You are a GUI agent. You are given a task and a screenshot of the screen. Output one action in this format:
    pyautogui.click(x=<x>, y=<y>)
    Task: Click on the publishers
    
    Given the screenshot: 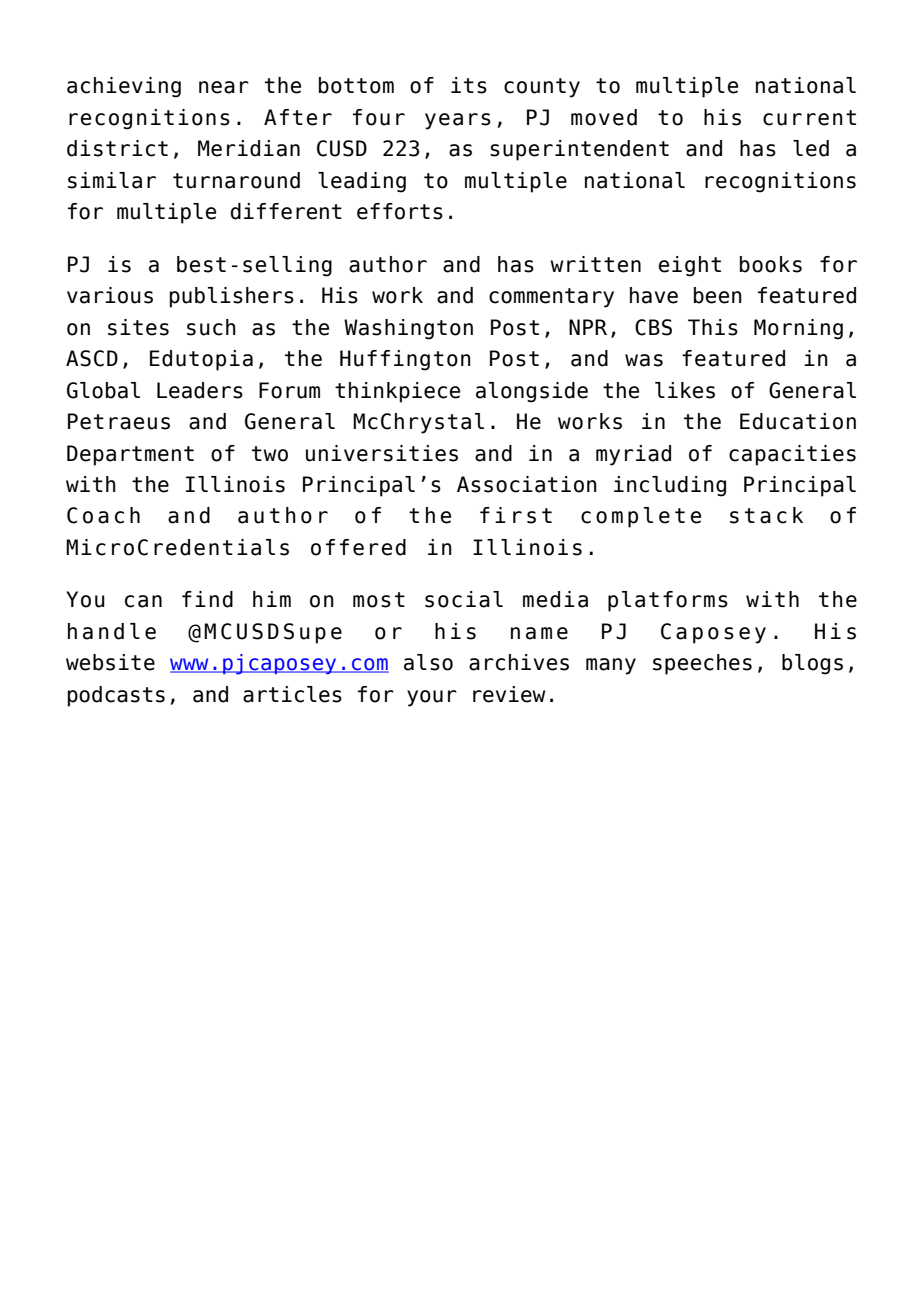 What is the action you would take?
    pyautogui.click(x=232, y=297)
